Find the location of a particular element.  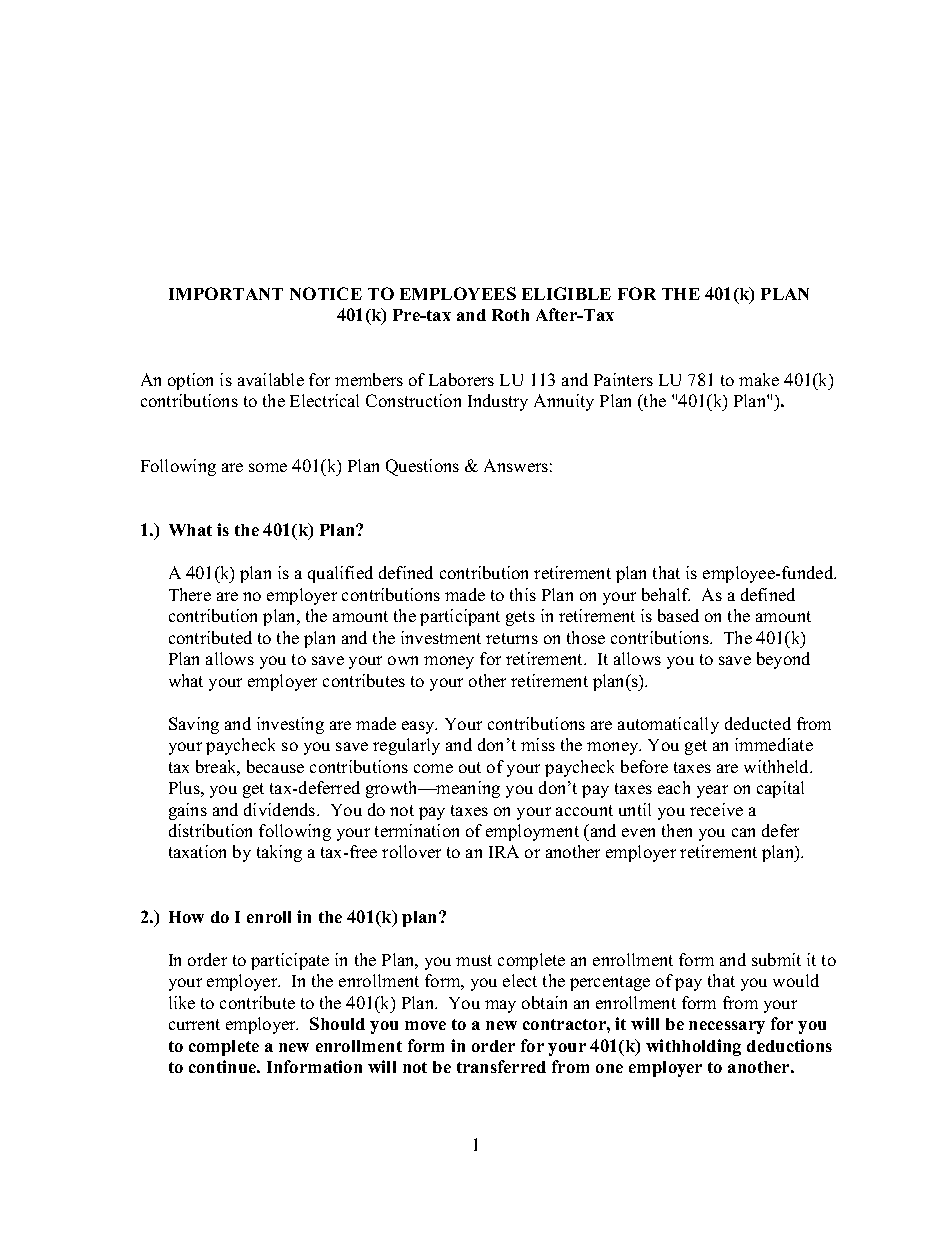

make is located at coordinates (759, 379).
